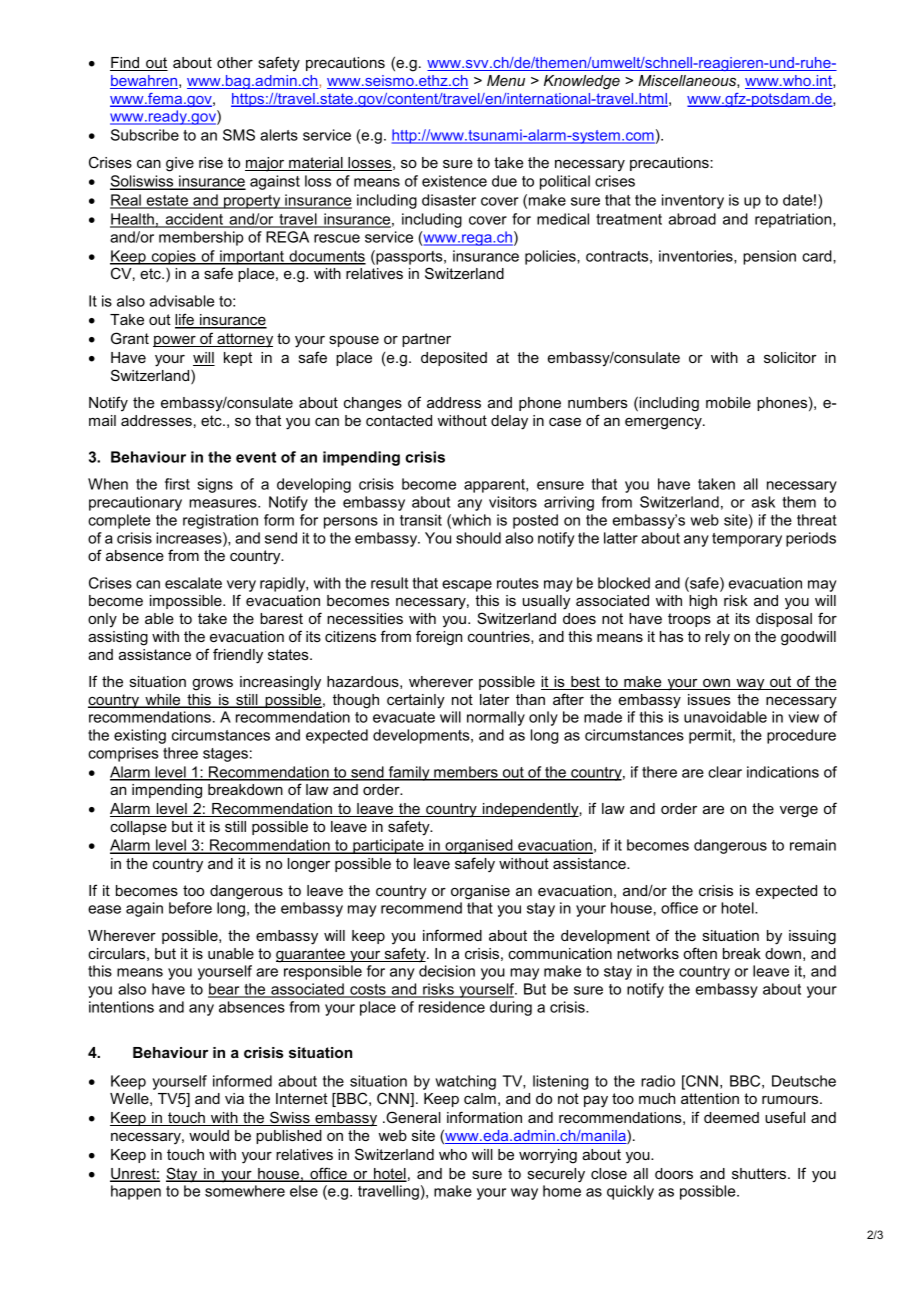 This document has height=1308, width=924. Describe the element at coordinates (693, 201) in the document. I see `inventory` at that location.
